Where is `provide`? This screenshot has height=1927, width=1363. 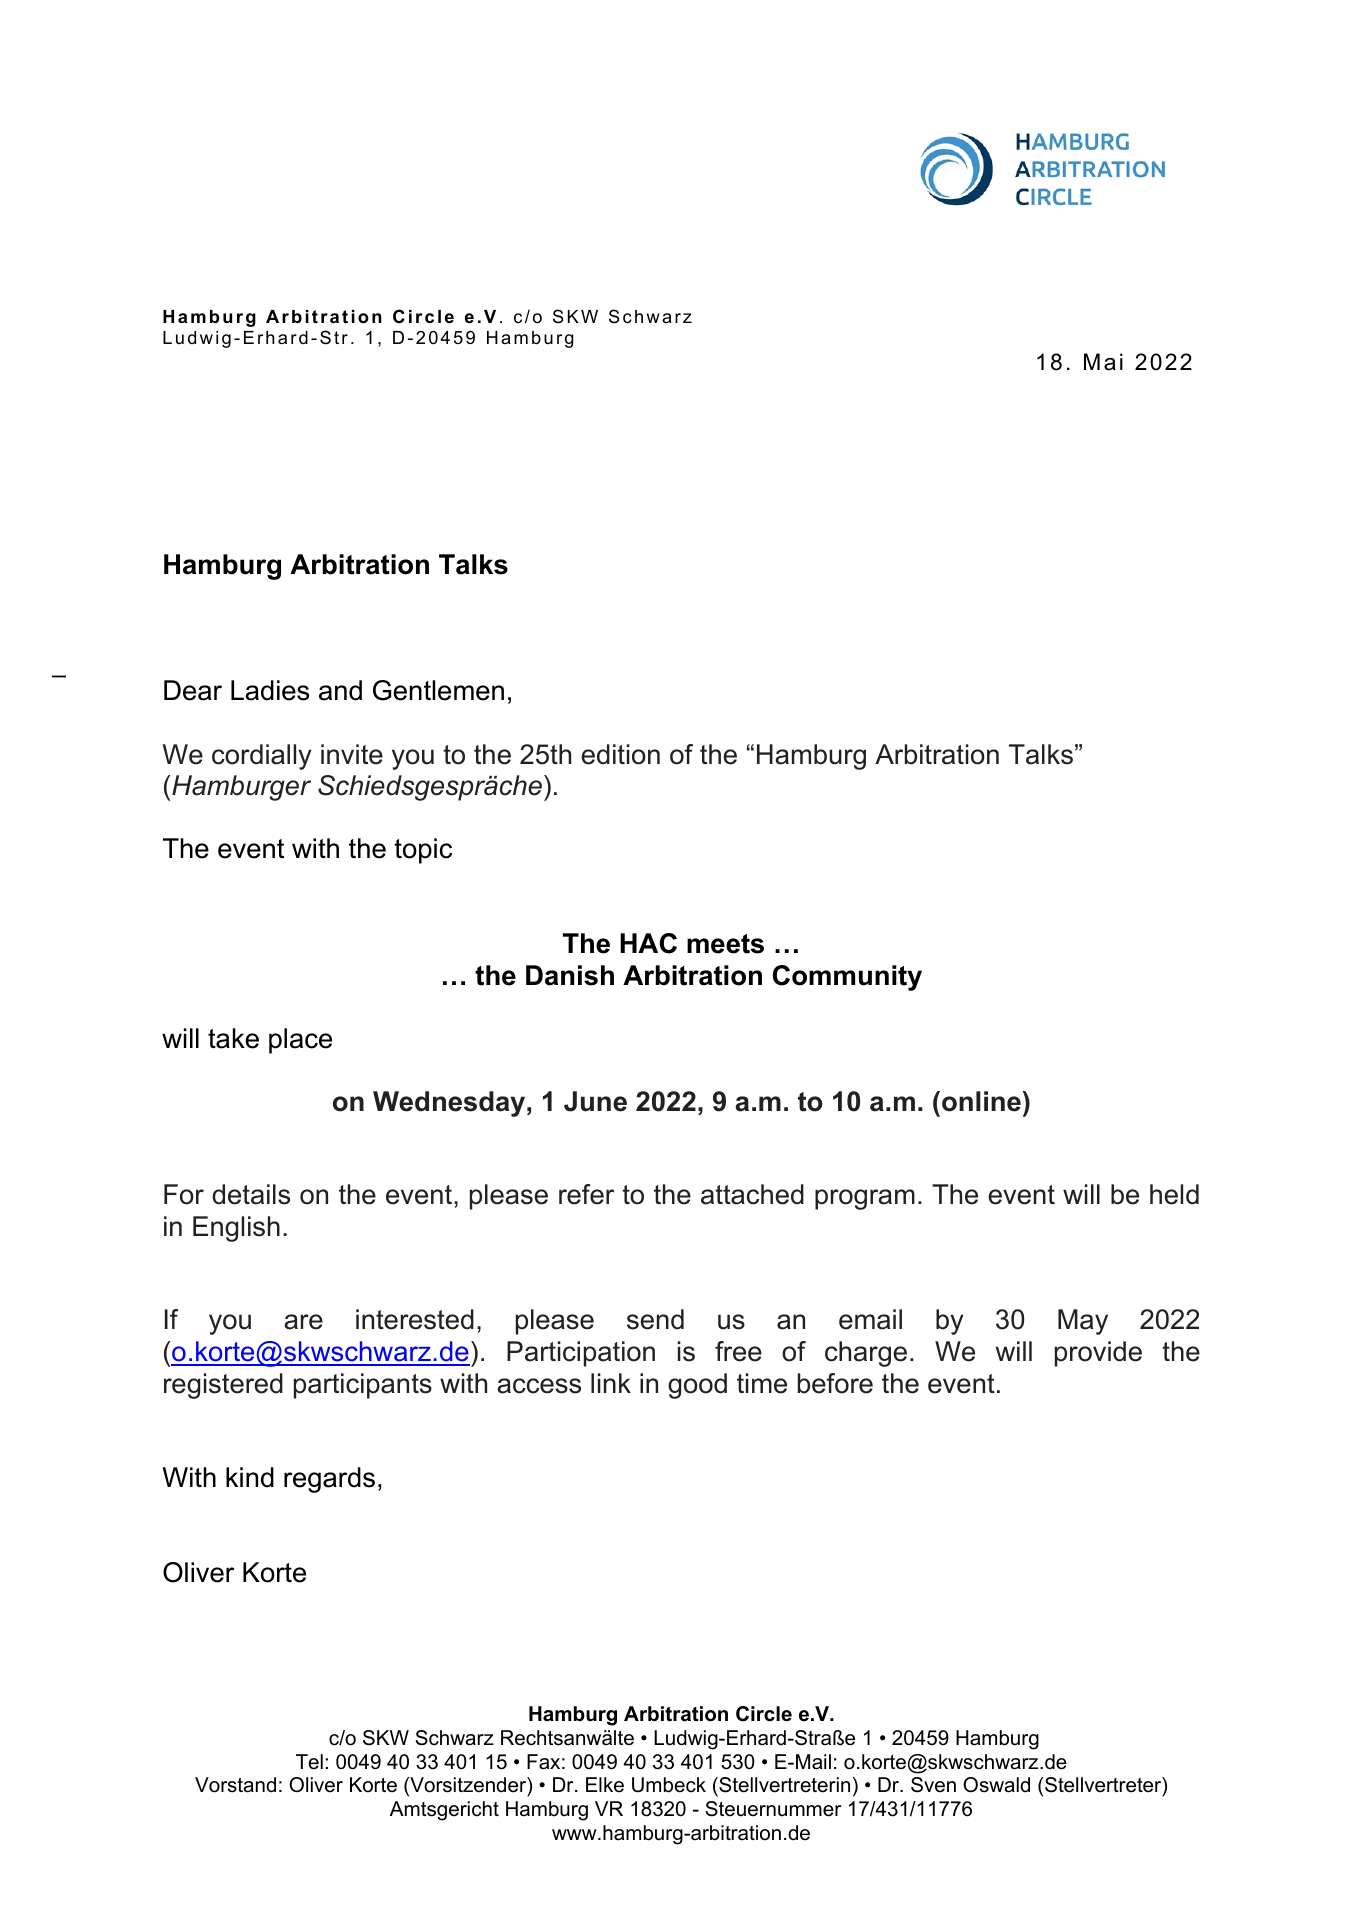 provide is located at coordinates (1098, 1354).
